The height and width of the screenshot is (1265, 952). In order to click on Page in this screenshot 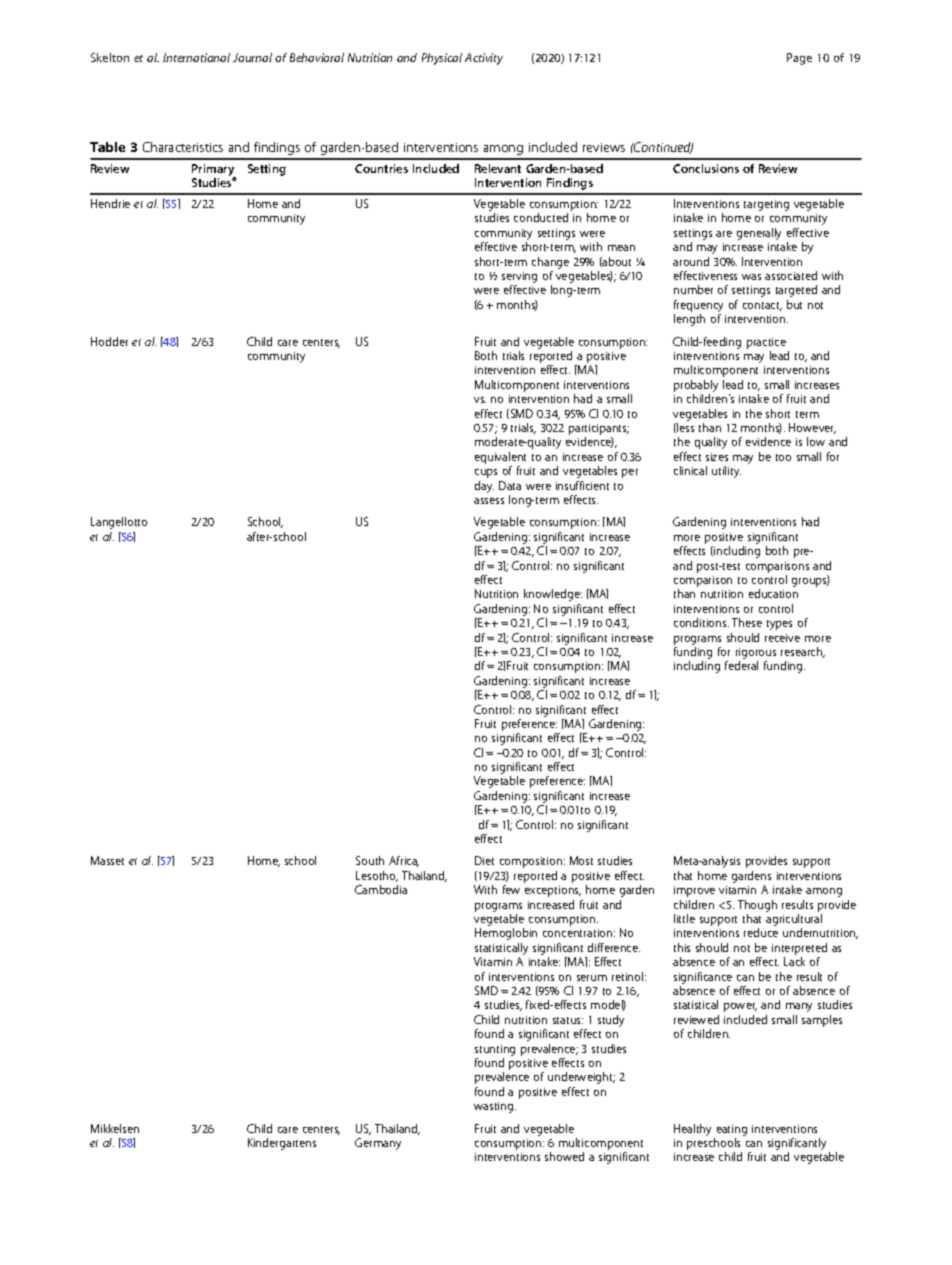, I will do `click(799, 59)`.
